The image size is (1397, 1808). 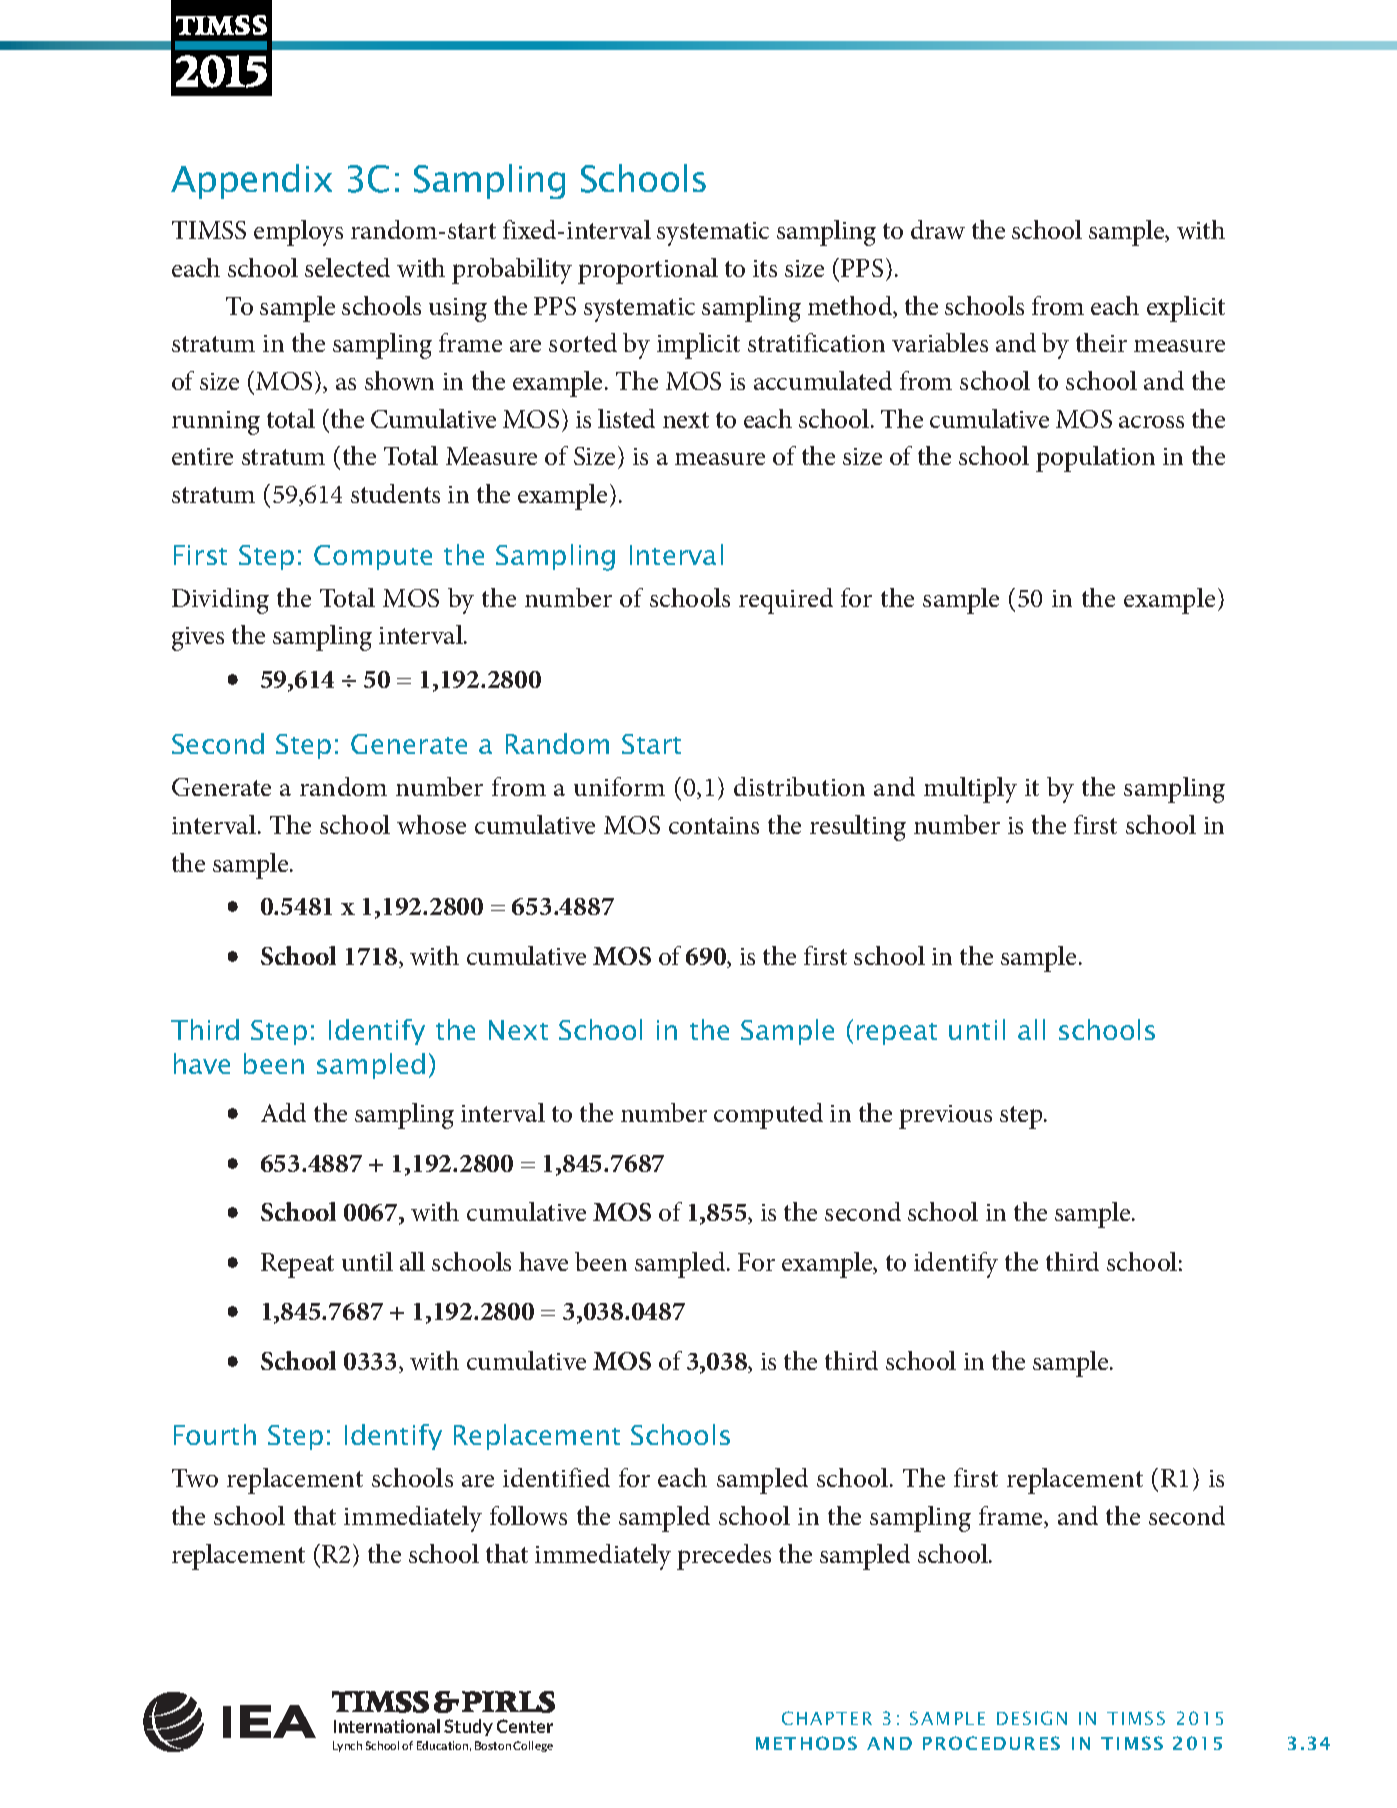 What do you see at coordinates (1032, 1718) in the image?
I see `DESIGN` at bounding box center [1032, 1718].
